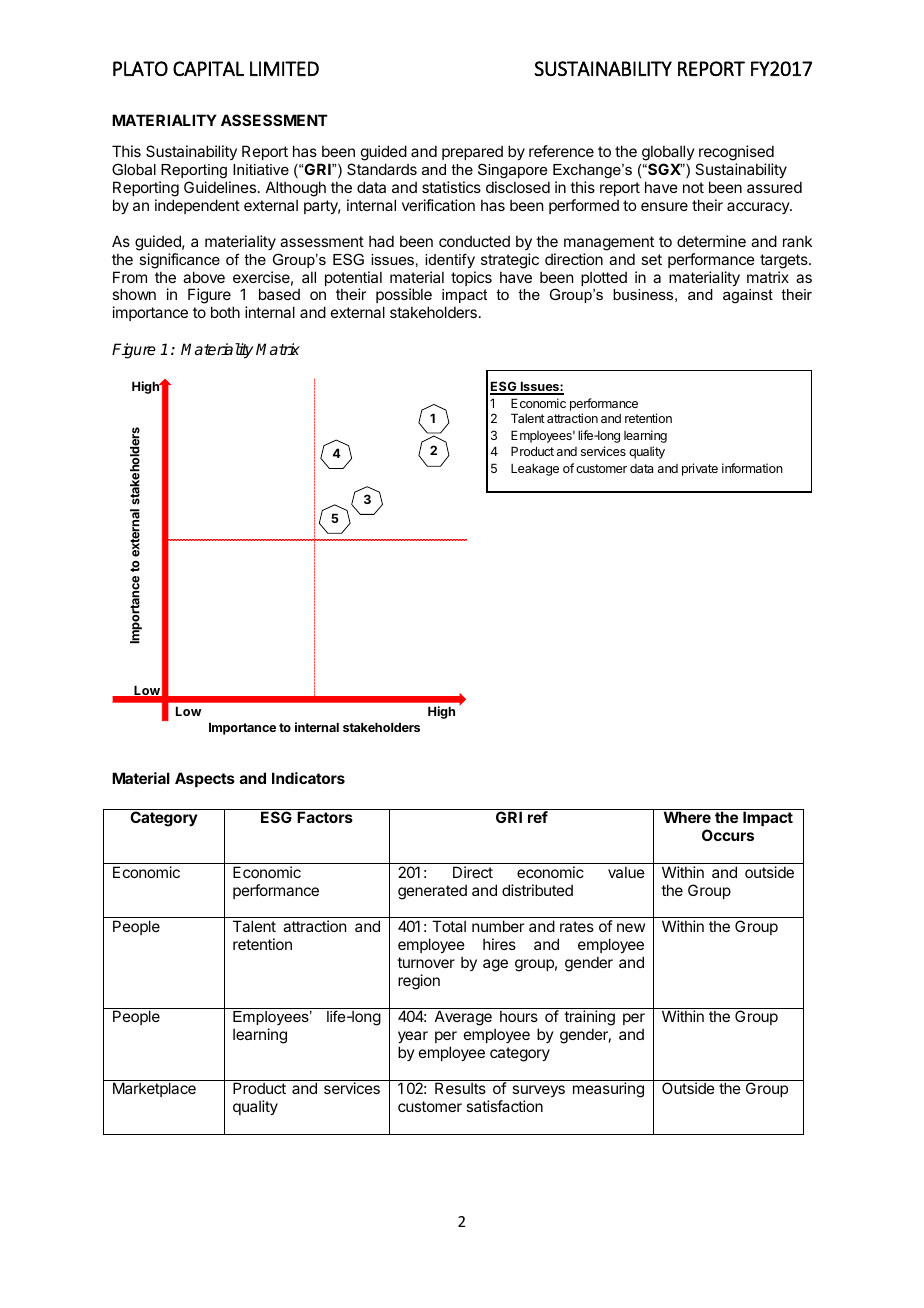 This screenshot has width=924, height=1308. What do you see at coordinates (608, 1090) in the screenshot?
I see `measuring` at bounding box center [608, 1090].
